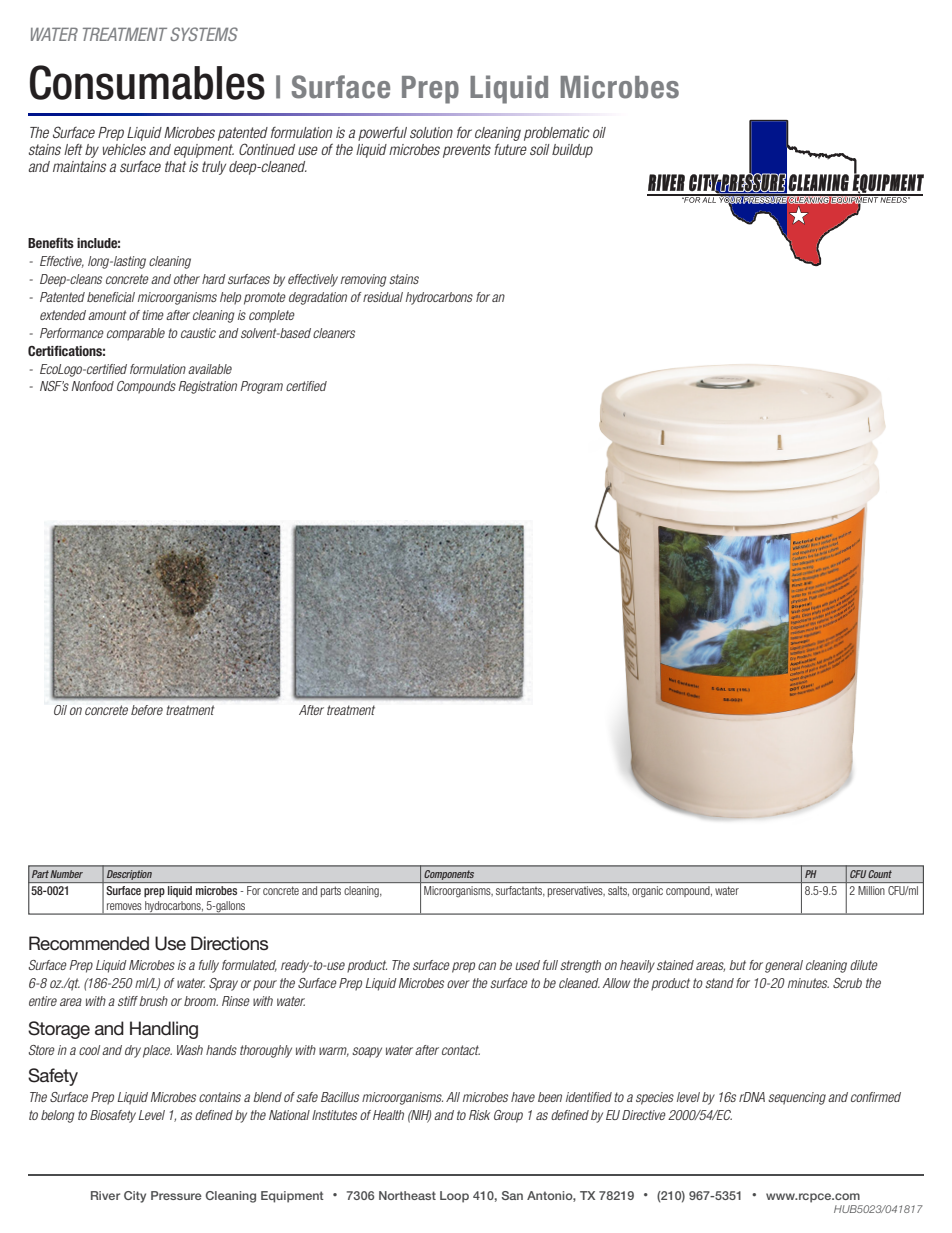 This document has height=1233, width=952. What do you see at coordinates (147, 710) in the document?
I see `before` at bounding box center [147, 710].
